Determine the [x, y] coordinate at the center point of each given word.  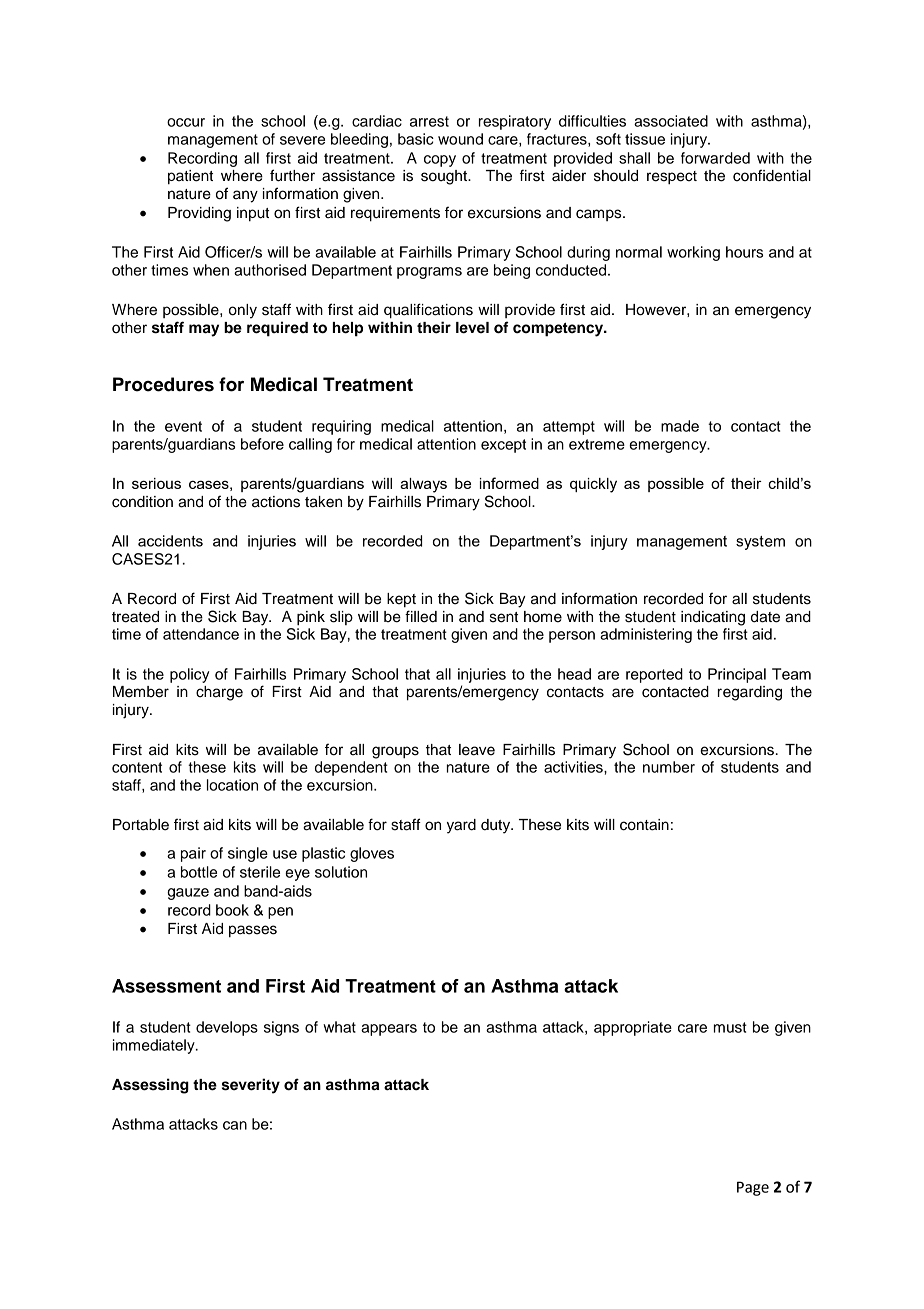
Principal [737, 675]
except [503, 446]
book [232, 910]
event [183, 426]
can [235, 1125]
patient [190, 177]
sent [504, 617]
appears [389, 1030]
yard [461, 826]
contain [644, 825]
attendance [201, 634]
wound [460, 139]
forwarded [715, 158]
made [680, 426]
